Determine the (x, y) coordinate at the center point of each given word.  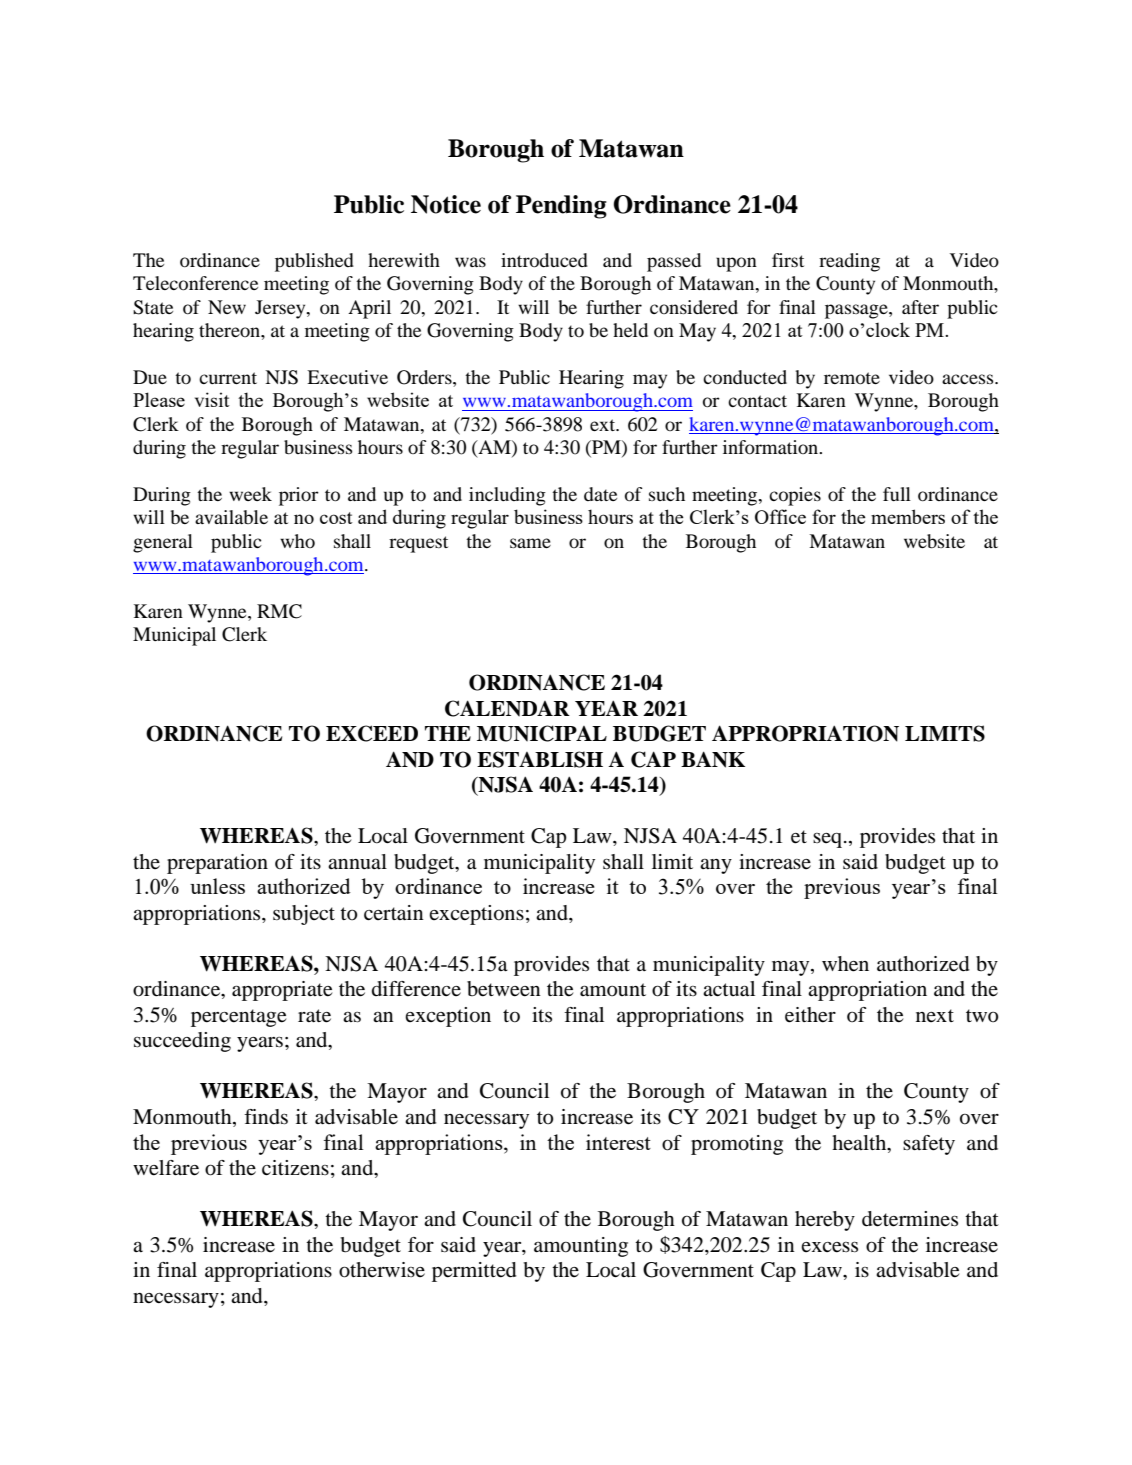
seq (829, 840)
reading (849, 262)
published (314, 262)
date (600, 494)
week (250, 494)
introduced (544, 260)
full (897, 494)
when (845, 964)
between (504, 989)
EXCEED (372, 733)
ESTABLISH (540, 759)
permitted (474, 1272)
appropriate (282, 991)
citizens (295, 1168)
